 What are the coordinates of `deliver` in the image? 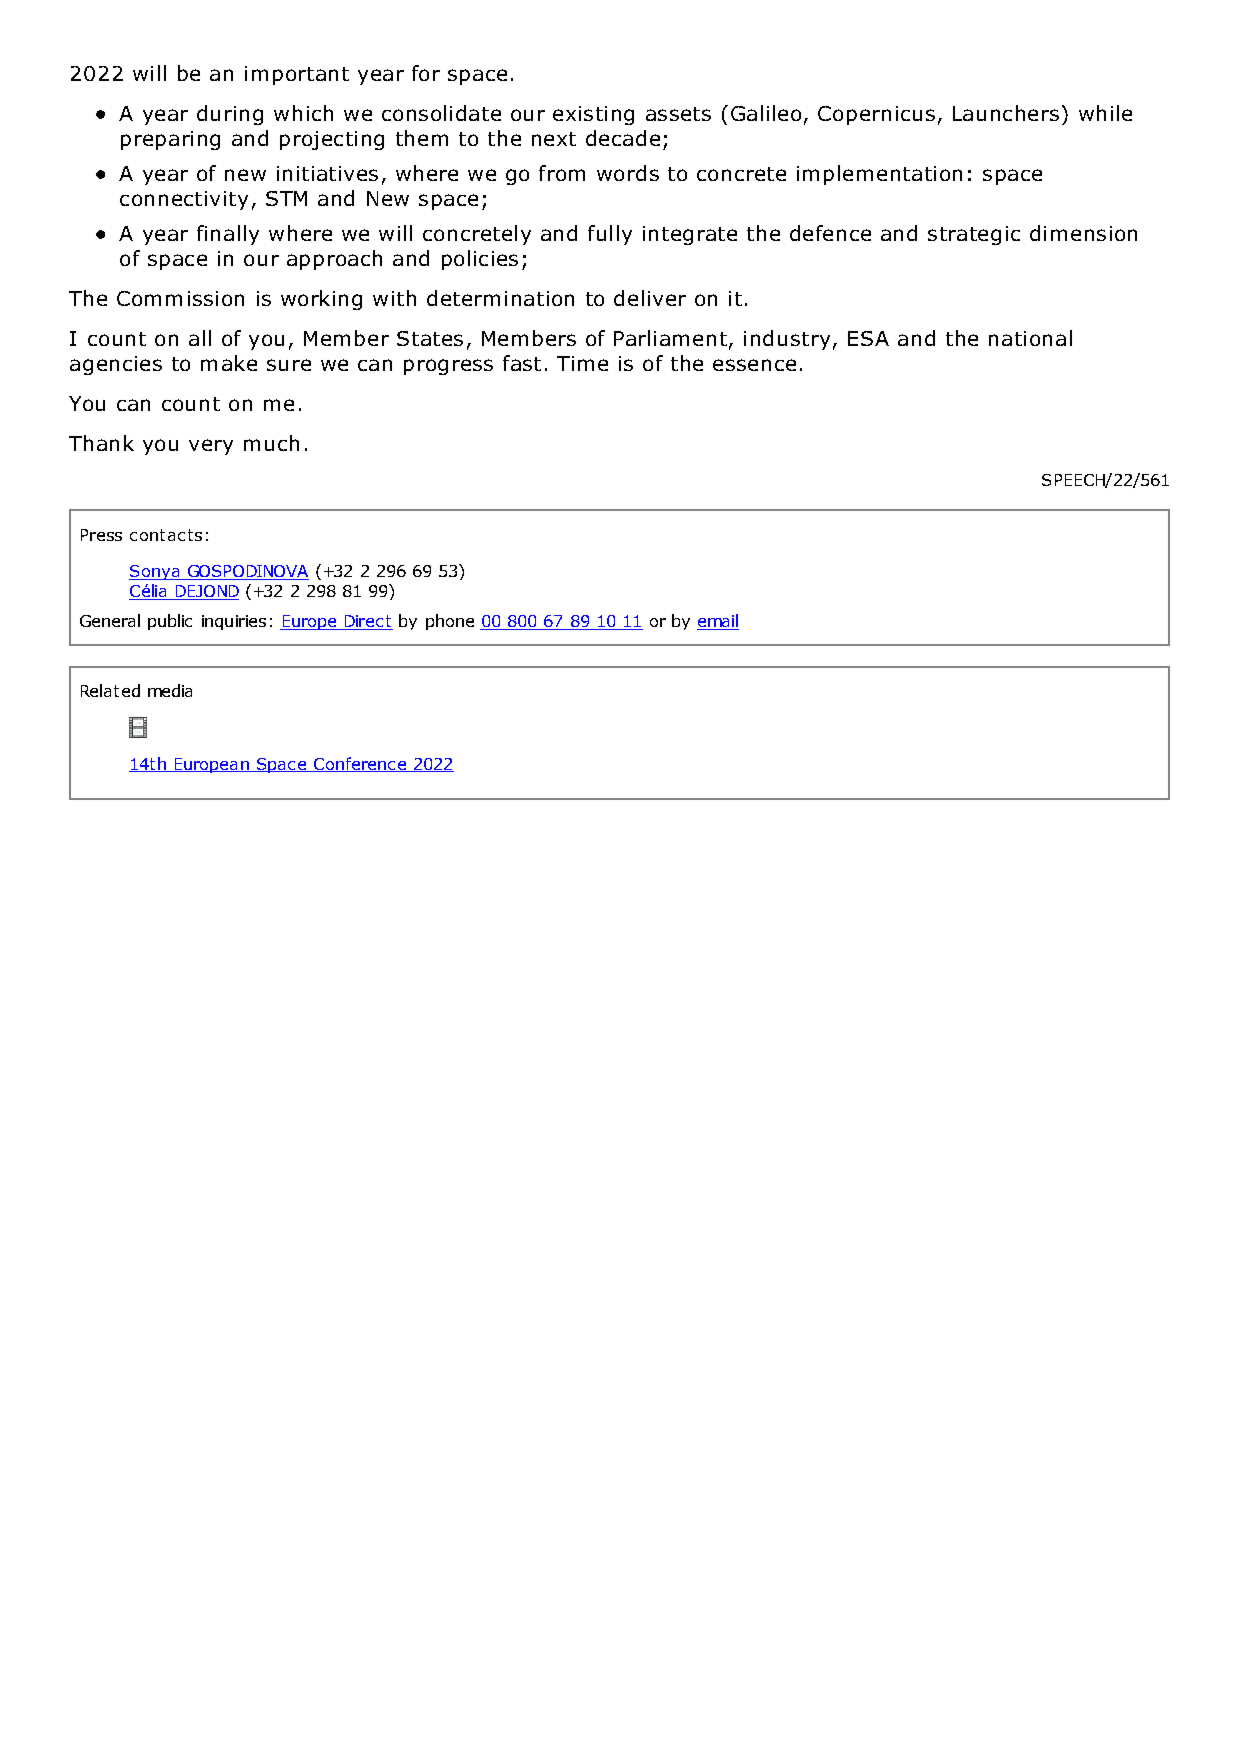 It's located at (650, 298).
